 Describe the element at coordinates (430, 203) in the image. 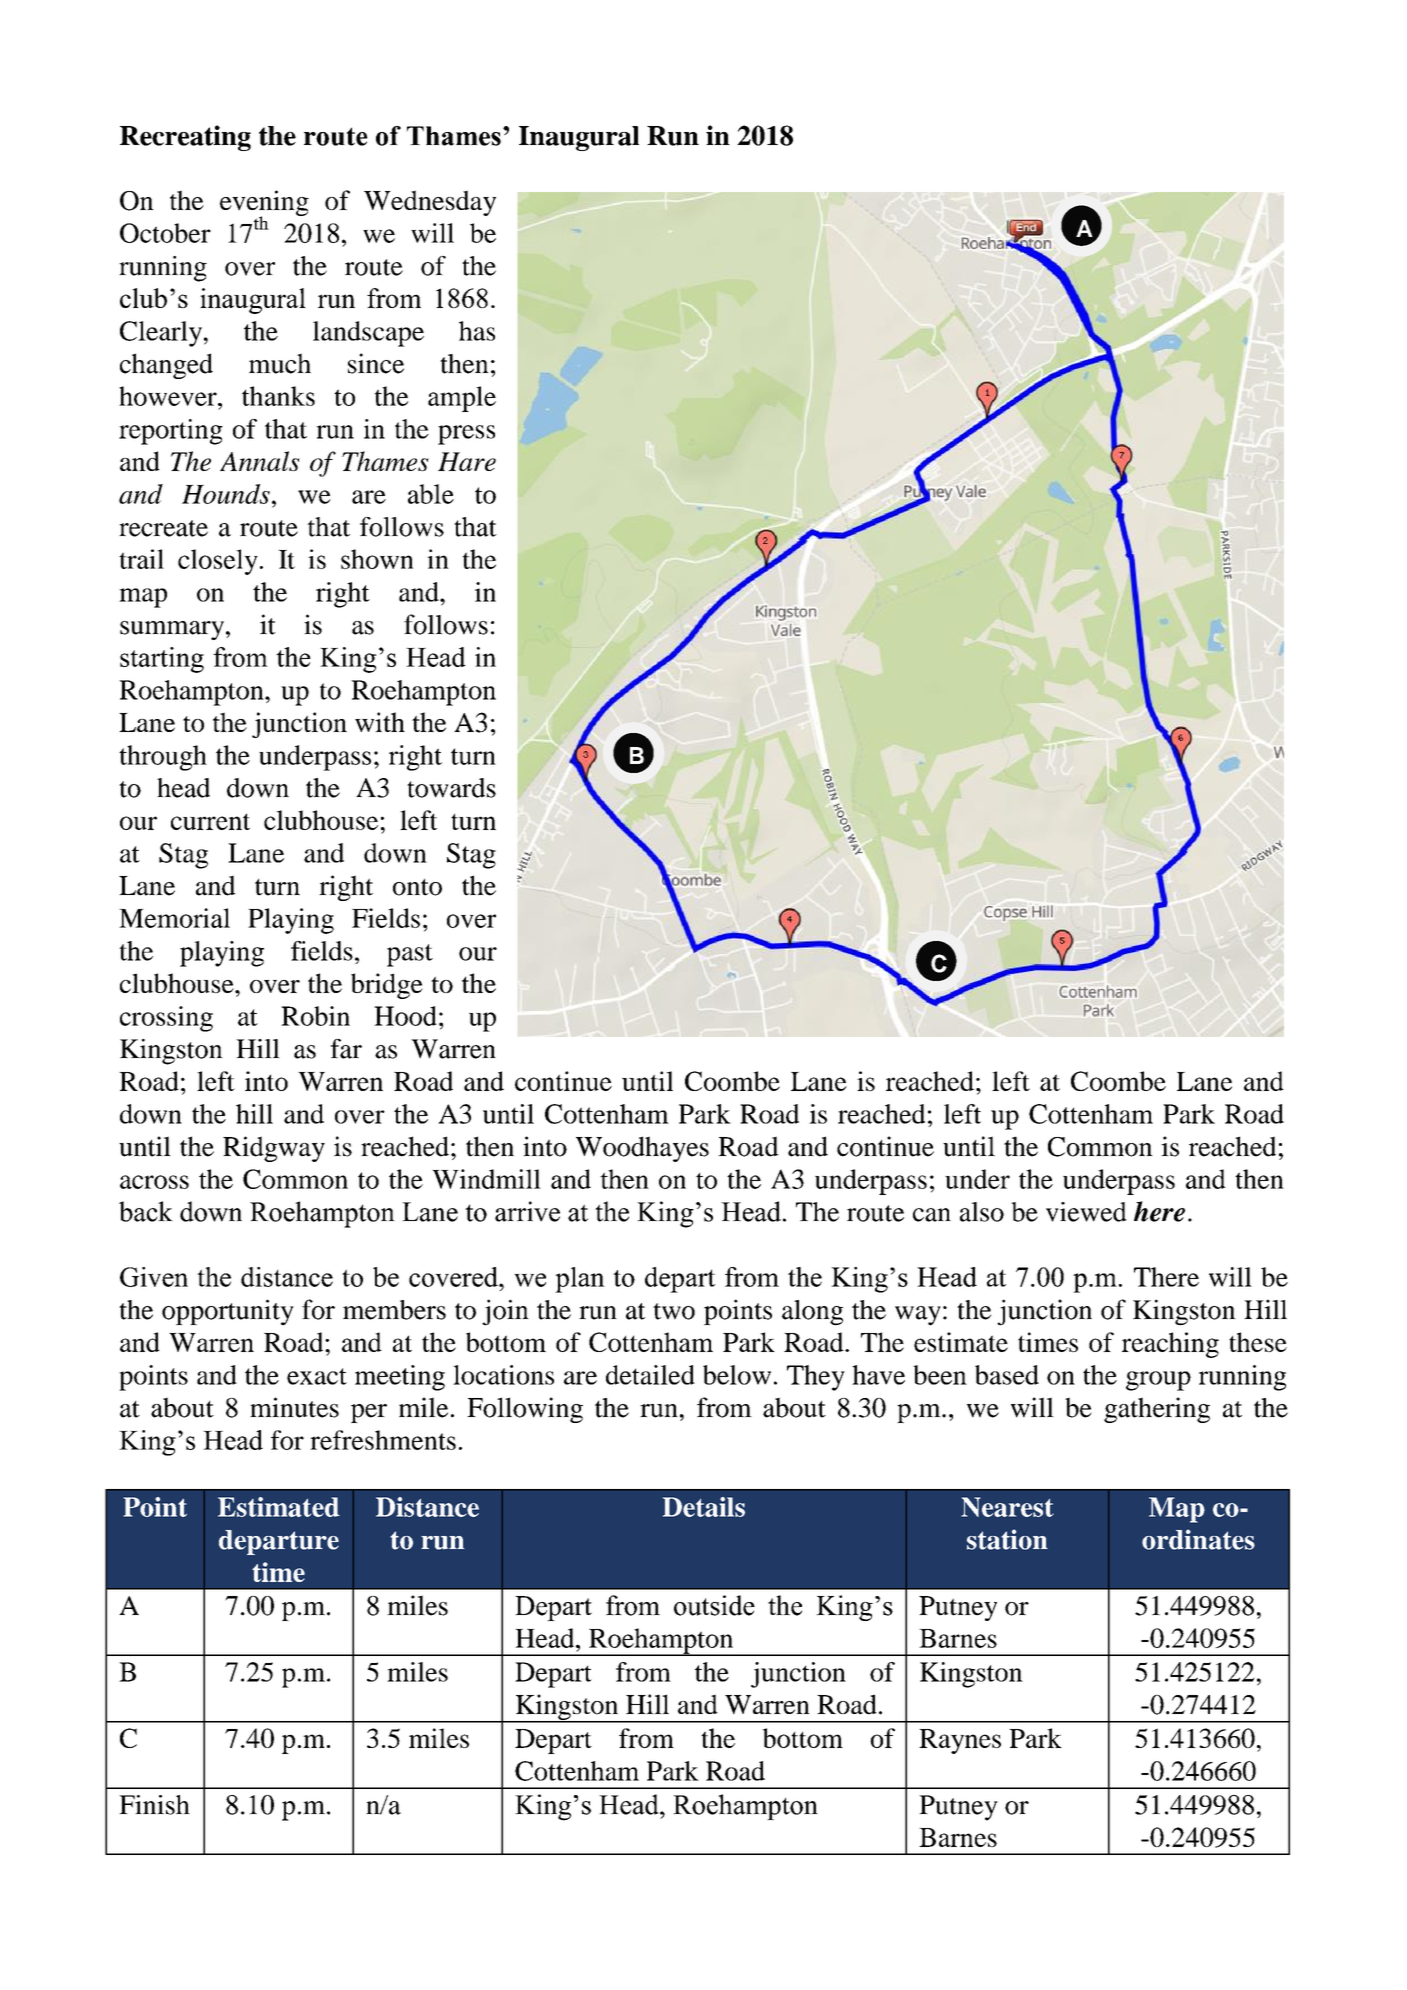

I see `Wednesday` at that location.
